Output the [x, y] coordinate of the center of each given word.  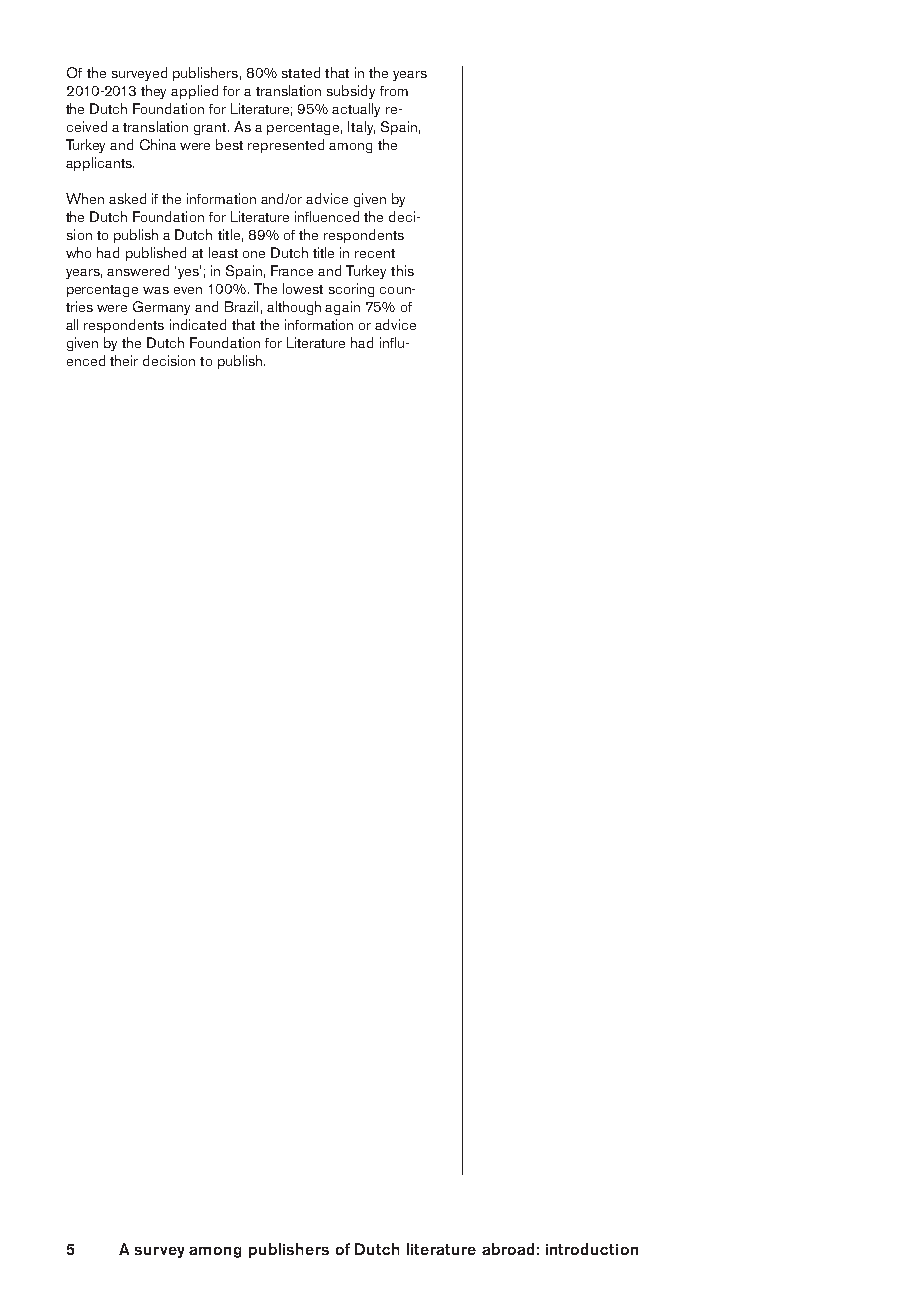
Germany [161, 308]
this [402, 270]
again [342, 308]
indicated [198, 324]
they [153, 92]
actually [356, 110]
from [394, 91]
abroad [508, 1249]
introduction [592, 1249]
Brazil [241, 306]
